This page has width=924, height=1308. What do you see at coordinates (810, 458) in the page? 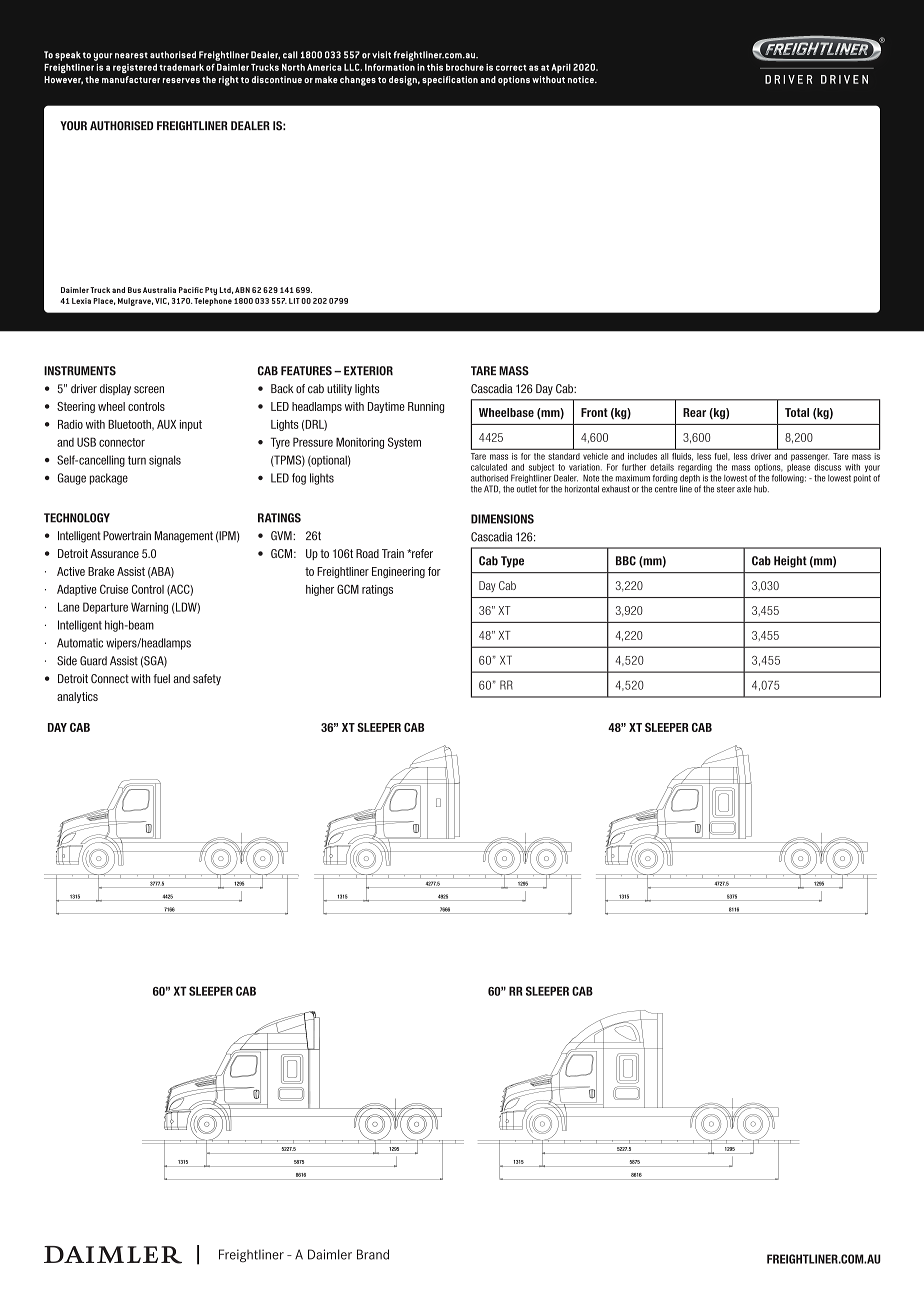
I see `passenger` at bounding box center [810, 458].
